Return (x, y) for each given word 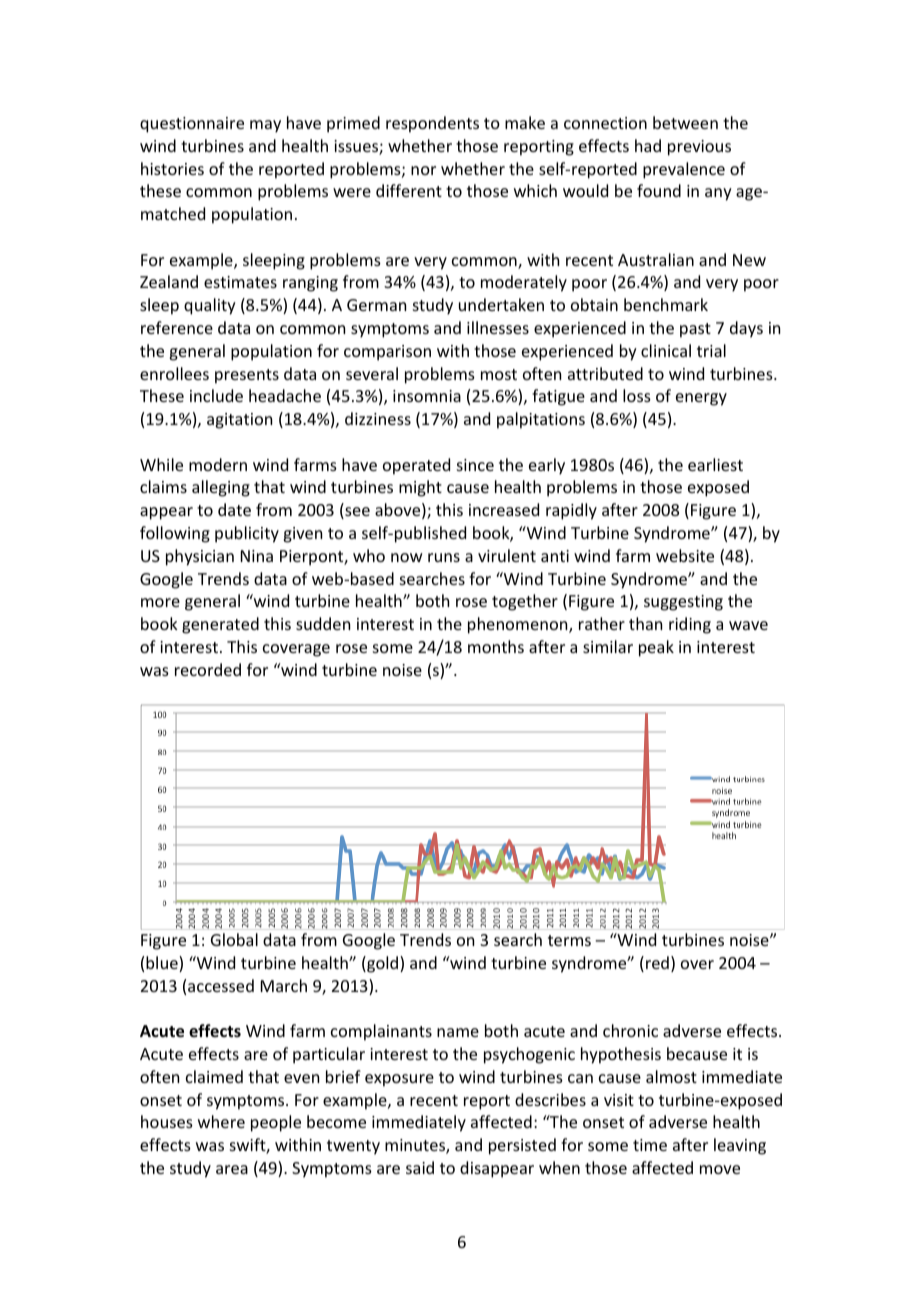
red (657, 962)
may (265, 126)
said (420, 1167)
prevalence (684, 170)
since (475, 465)
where (221, 1121)
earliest (715, 464)
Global (234, 939)
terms (569, 940)
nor (423, 170)
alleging (221, 488)
